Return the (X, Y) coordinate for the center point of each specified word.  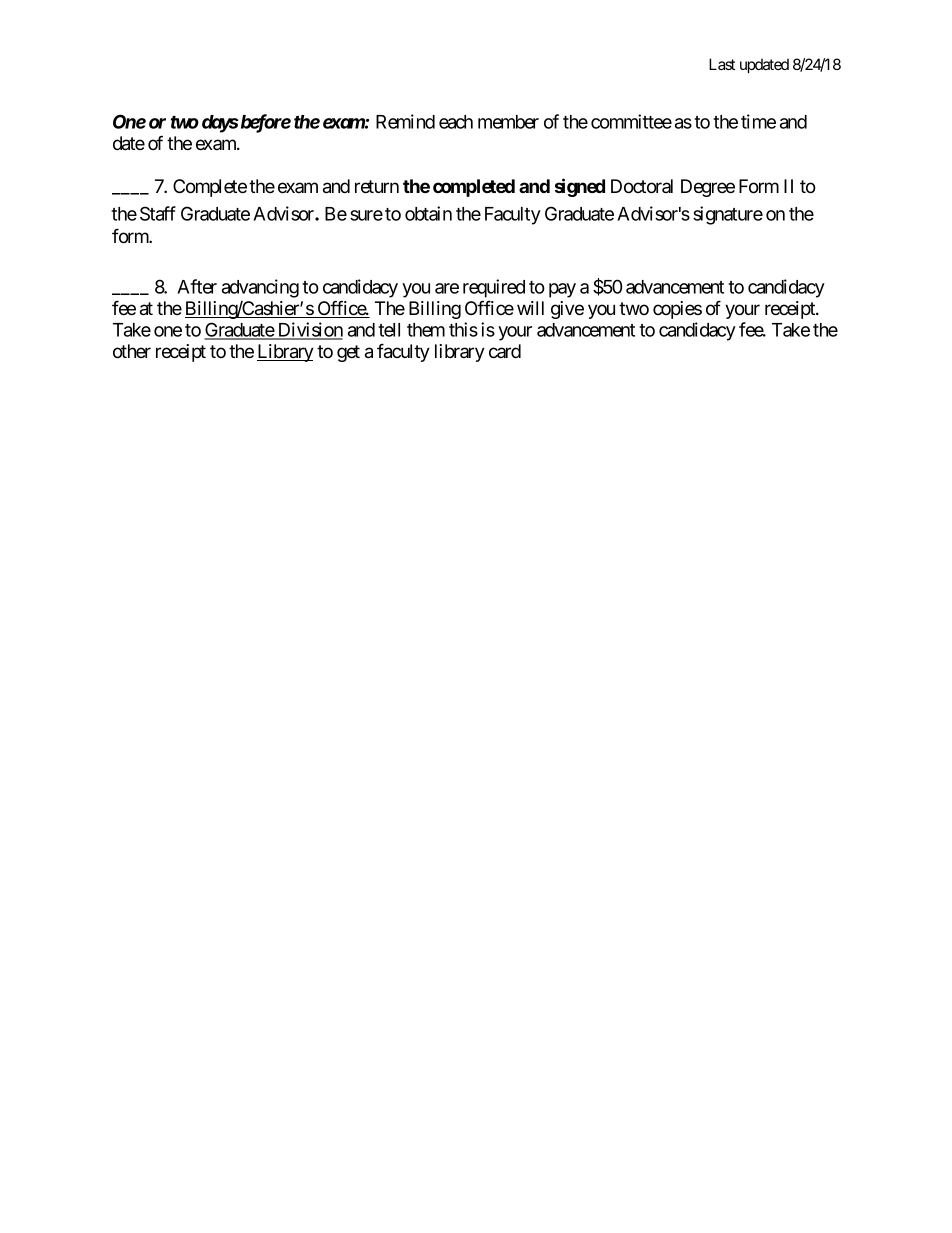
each (456, 122)
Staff (158, 213)
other (132, 351)
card (505, 351)
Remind (405, 121)
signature (728, 215)
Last (722, 64)
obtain (428, 213)
